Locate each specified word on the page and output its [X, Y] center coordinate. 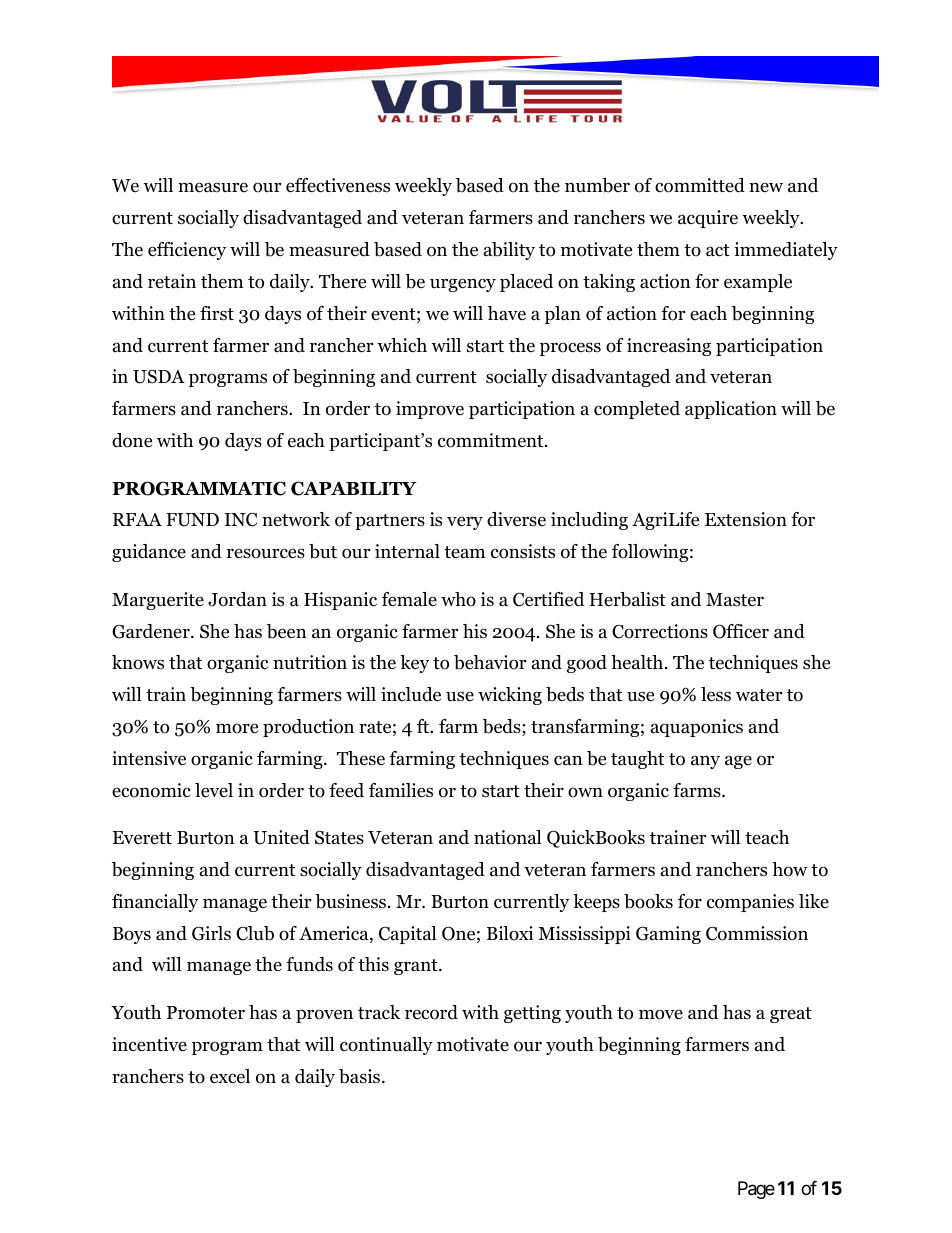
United [281, 837]
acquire [708, 219]
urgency [463, 285]
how [789, 869]
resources [266, 553]
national [508, 837]
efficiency [187, 251]
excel [230, 1076]
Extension [746, 519]
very [465, 523]
